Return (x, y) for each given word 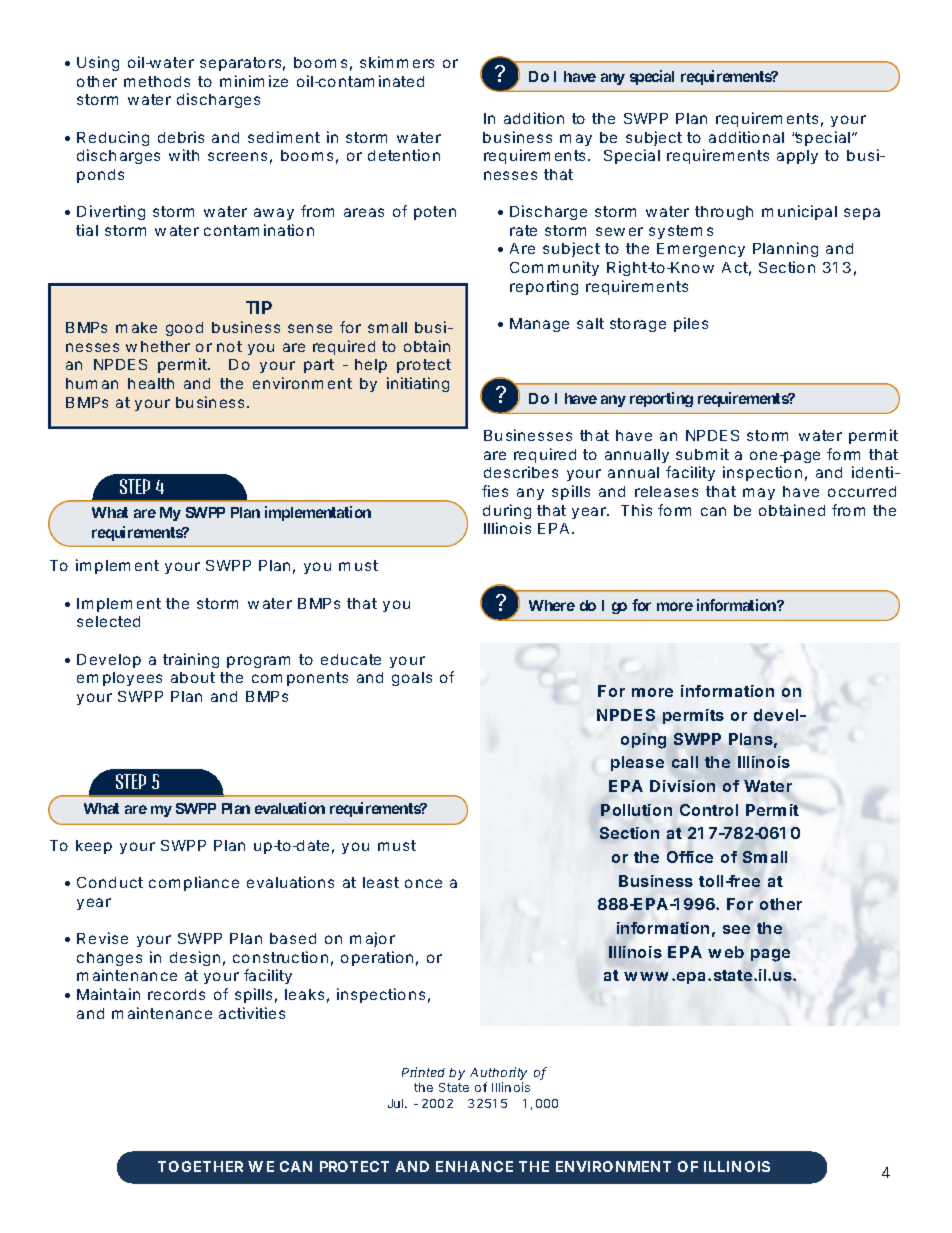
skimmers (397, 62)
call (685, 762)
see (736, 929)
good (184, 329)
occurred (862, 491)
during (507, 511)
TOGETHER (200, 1166)
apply (797, 157)
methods (157, 81)
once (423, 883)
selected (108, 621)
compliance (194, 883)
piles (691, 324)
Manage (539, 325)
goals (412, 679)
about (193, 677)
